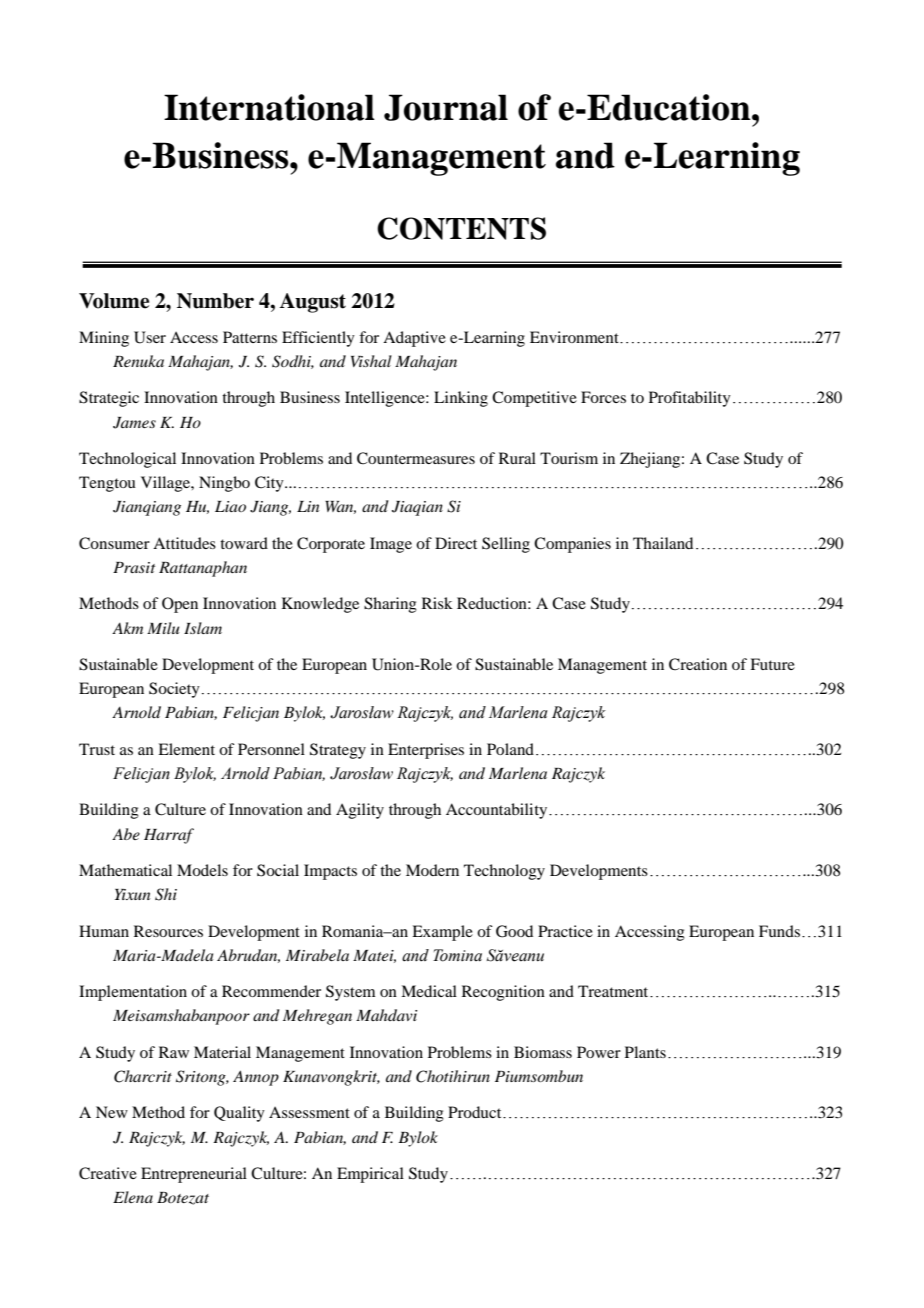 This screenshot has height=1308, width=924. I want to click on International, so click(269, 107).
